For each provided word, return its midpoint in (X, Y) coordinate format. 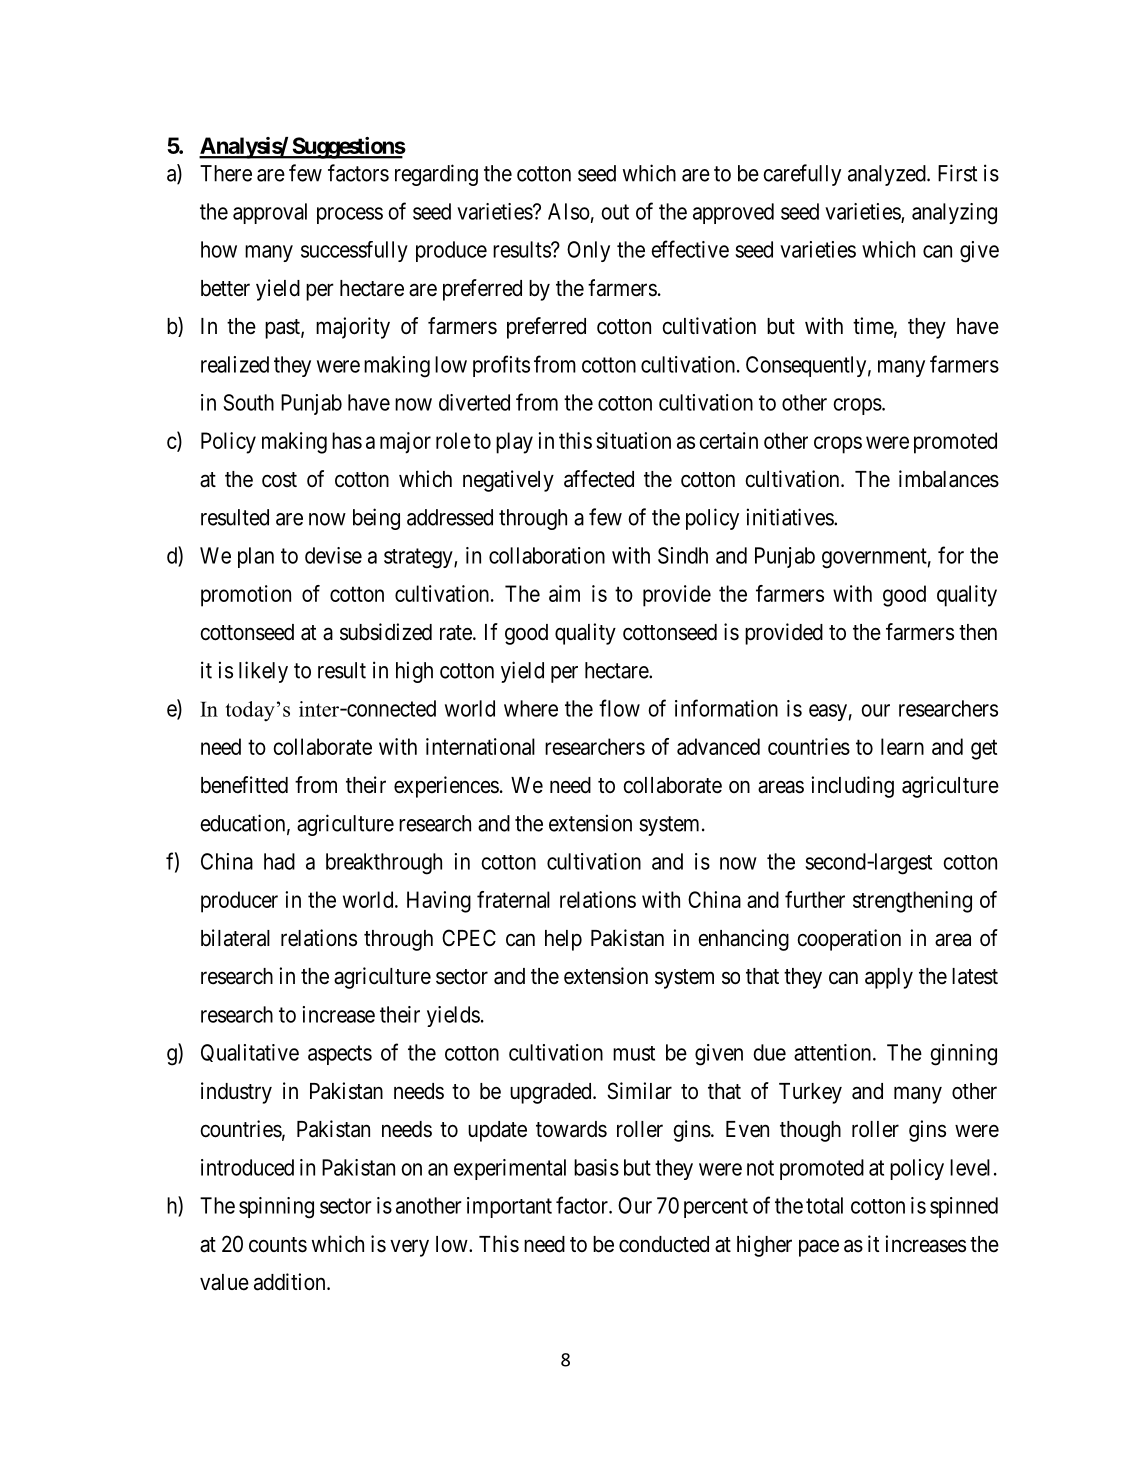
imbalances (949, 479)
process (350, 215)
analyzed (888, 175)
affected (599, 479)
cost (279, 480)
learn (902, 746)
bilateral (235, 938)
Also (569, 211)
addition (291, 1282)
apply (889, 978)
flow (619, 708)
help (563, 940)
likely (263, 672)
